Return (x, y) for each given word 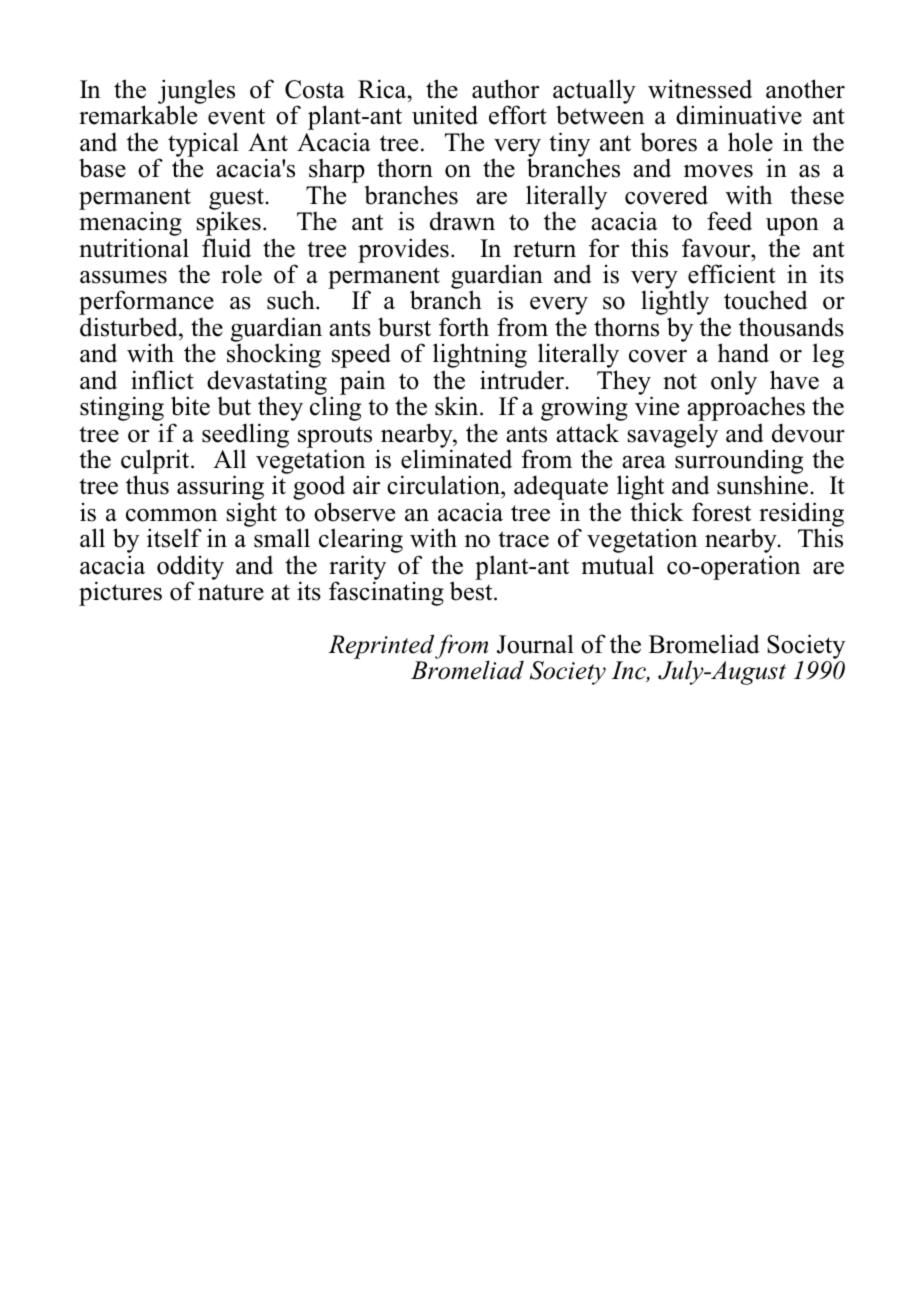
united (445, 115)
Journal (535, 644)
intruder (523, 380)
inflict (162, 380)
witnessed (700, 89)
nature (231, 592)
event (236, 116)
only (734, 382)
